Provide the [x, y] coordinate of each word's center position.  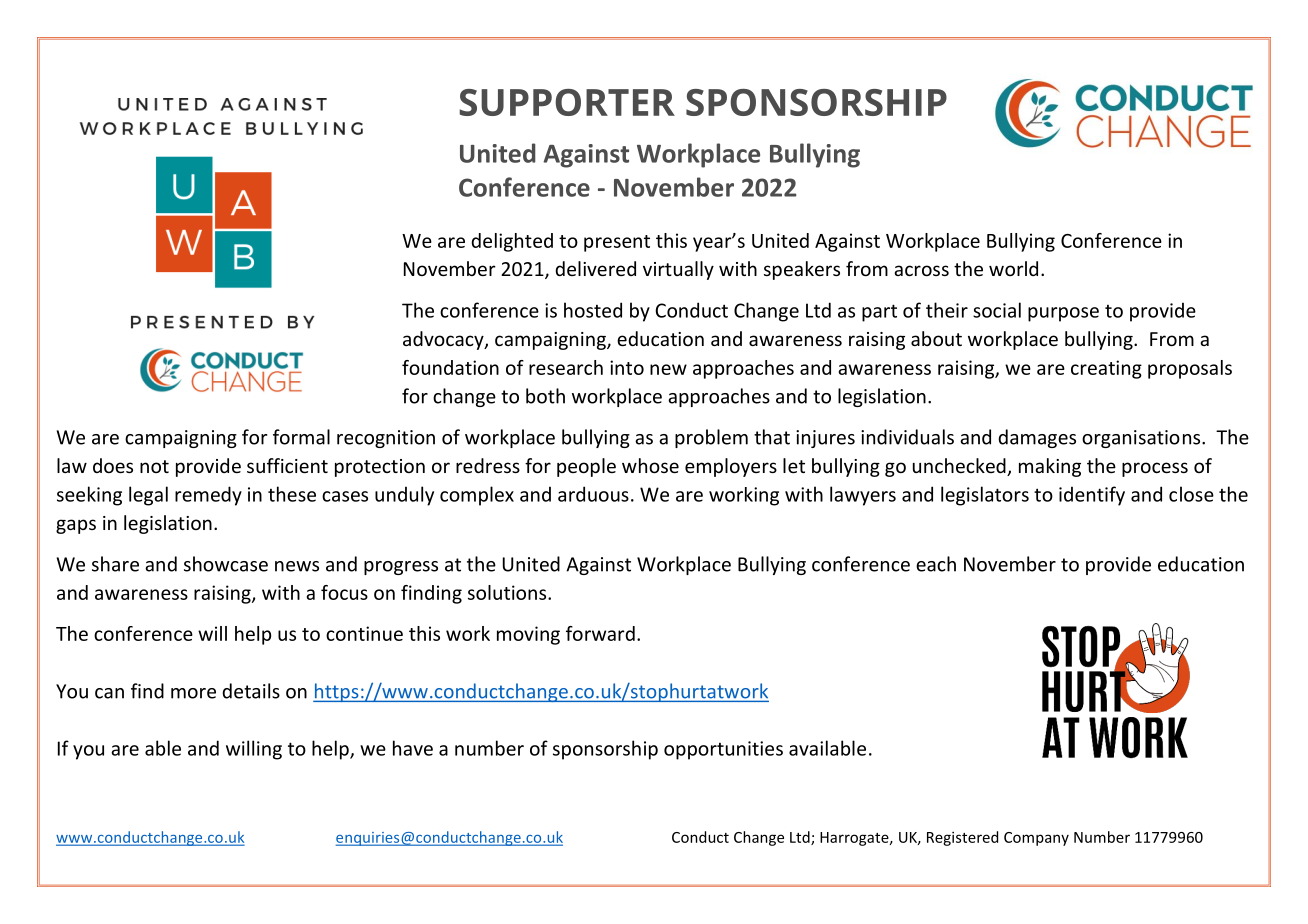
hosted [593, 310]
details [251, 691]
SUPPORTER [567, 102]
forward [600, 633]
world [1013, 268]
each [936, 564]
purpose [1063, 314]
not [154, 466]
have [413, 748]
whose [650, 465]
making [1050, 467]
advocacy [444, 340]
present [617, 243]
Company [1036, 839]
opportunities [723, 750]
